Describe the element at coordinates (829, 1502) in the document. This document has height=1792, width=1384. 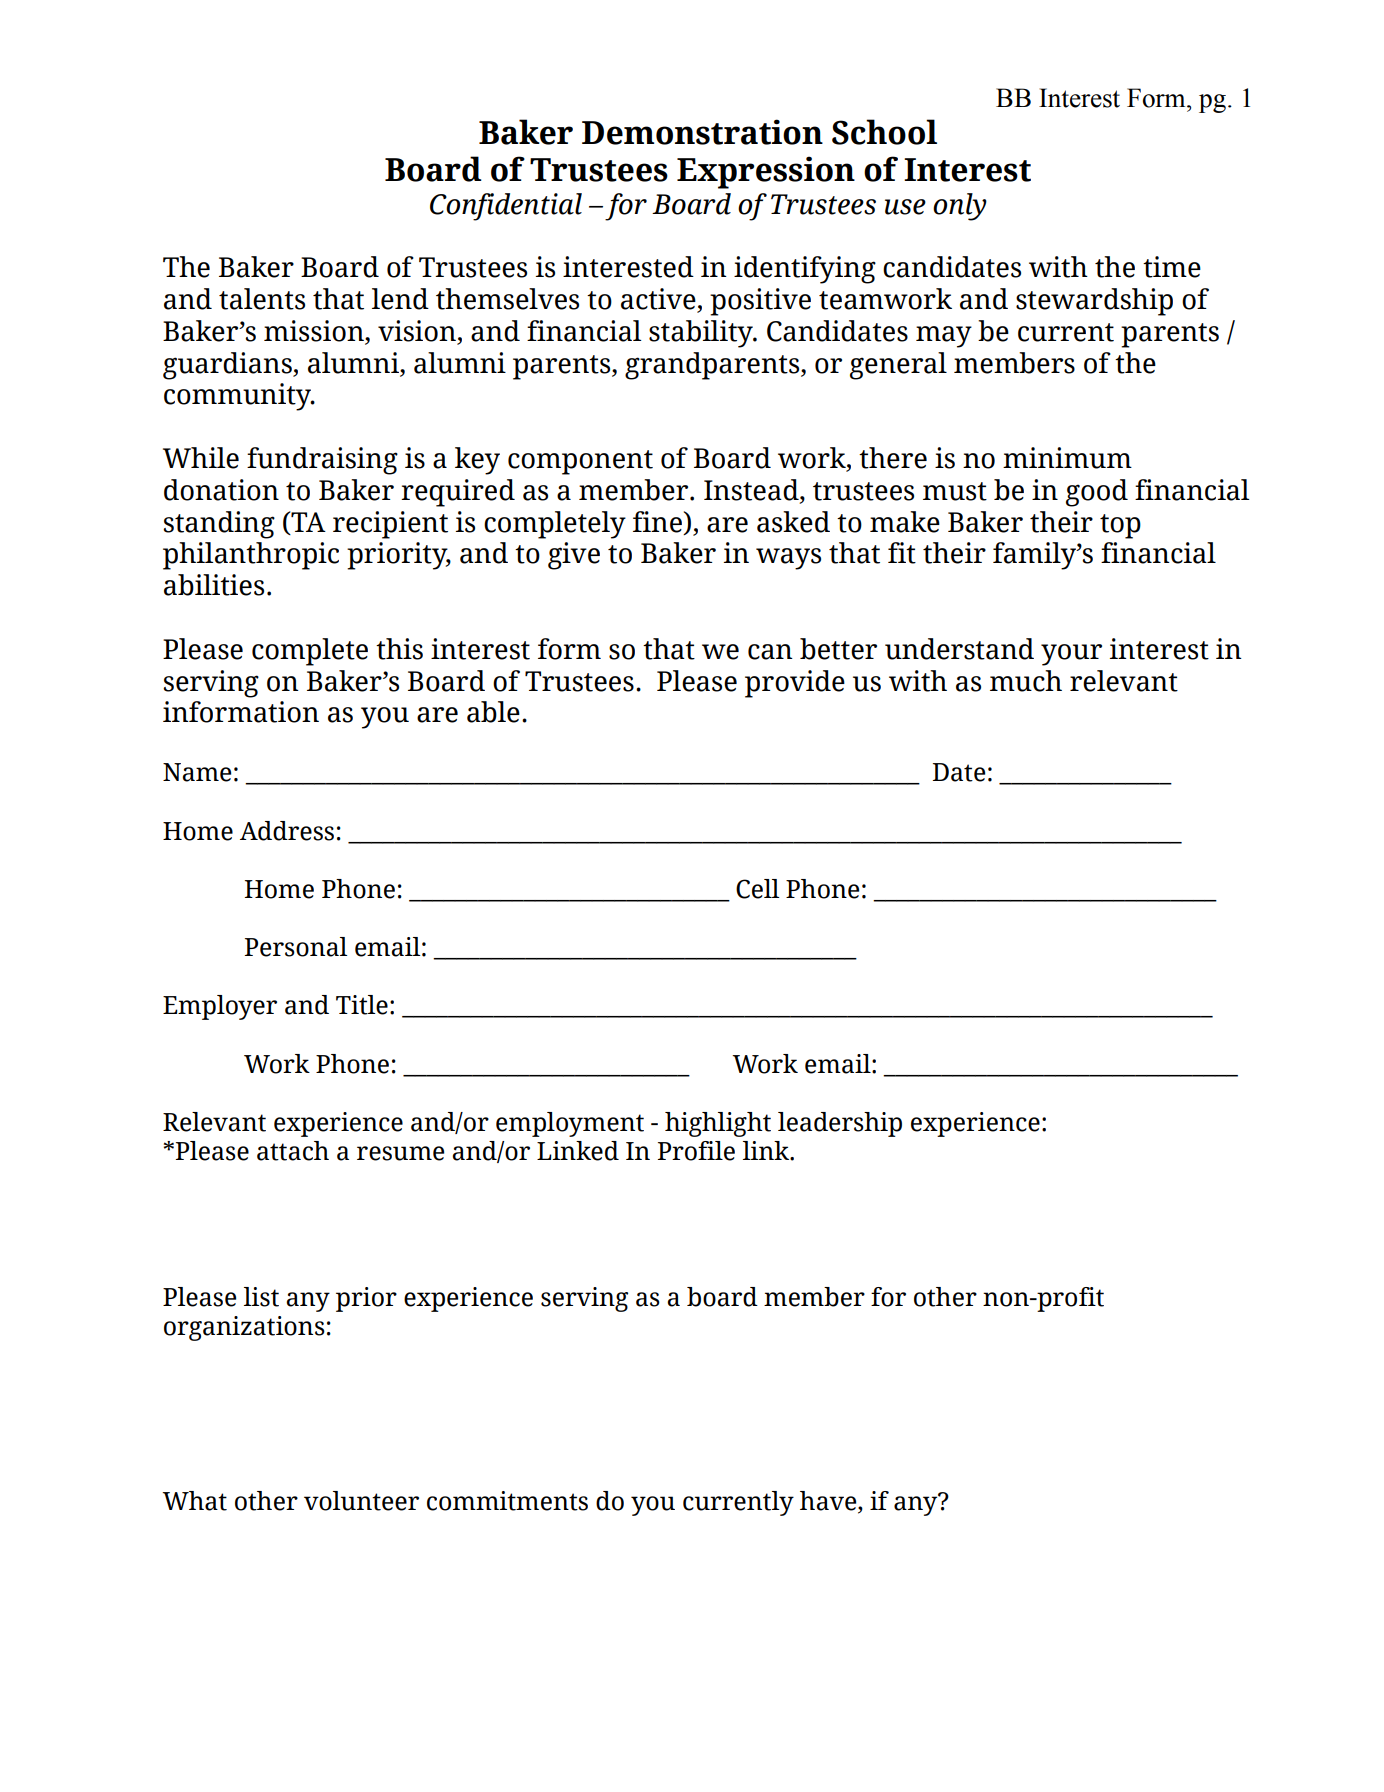
I see `have` at that location.
